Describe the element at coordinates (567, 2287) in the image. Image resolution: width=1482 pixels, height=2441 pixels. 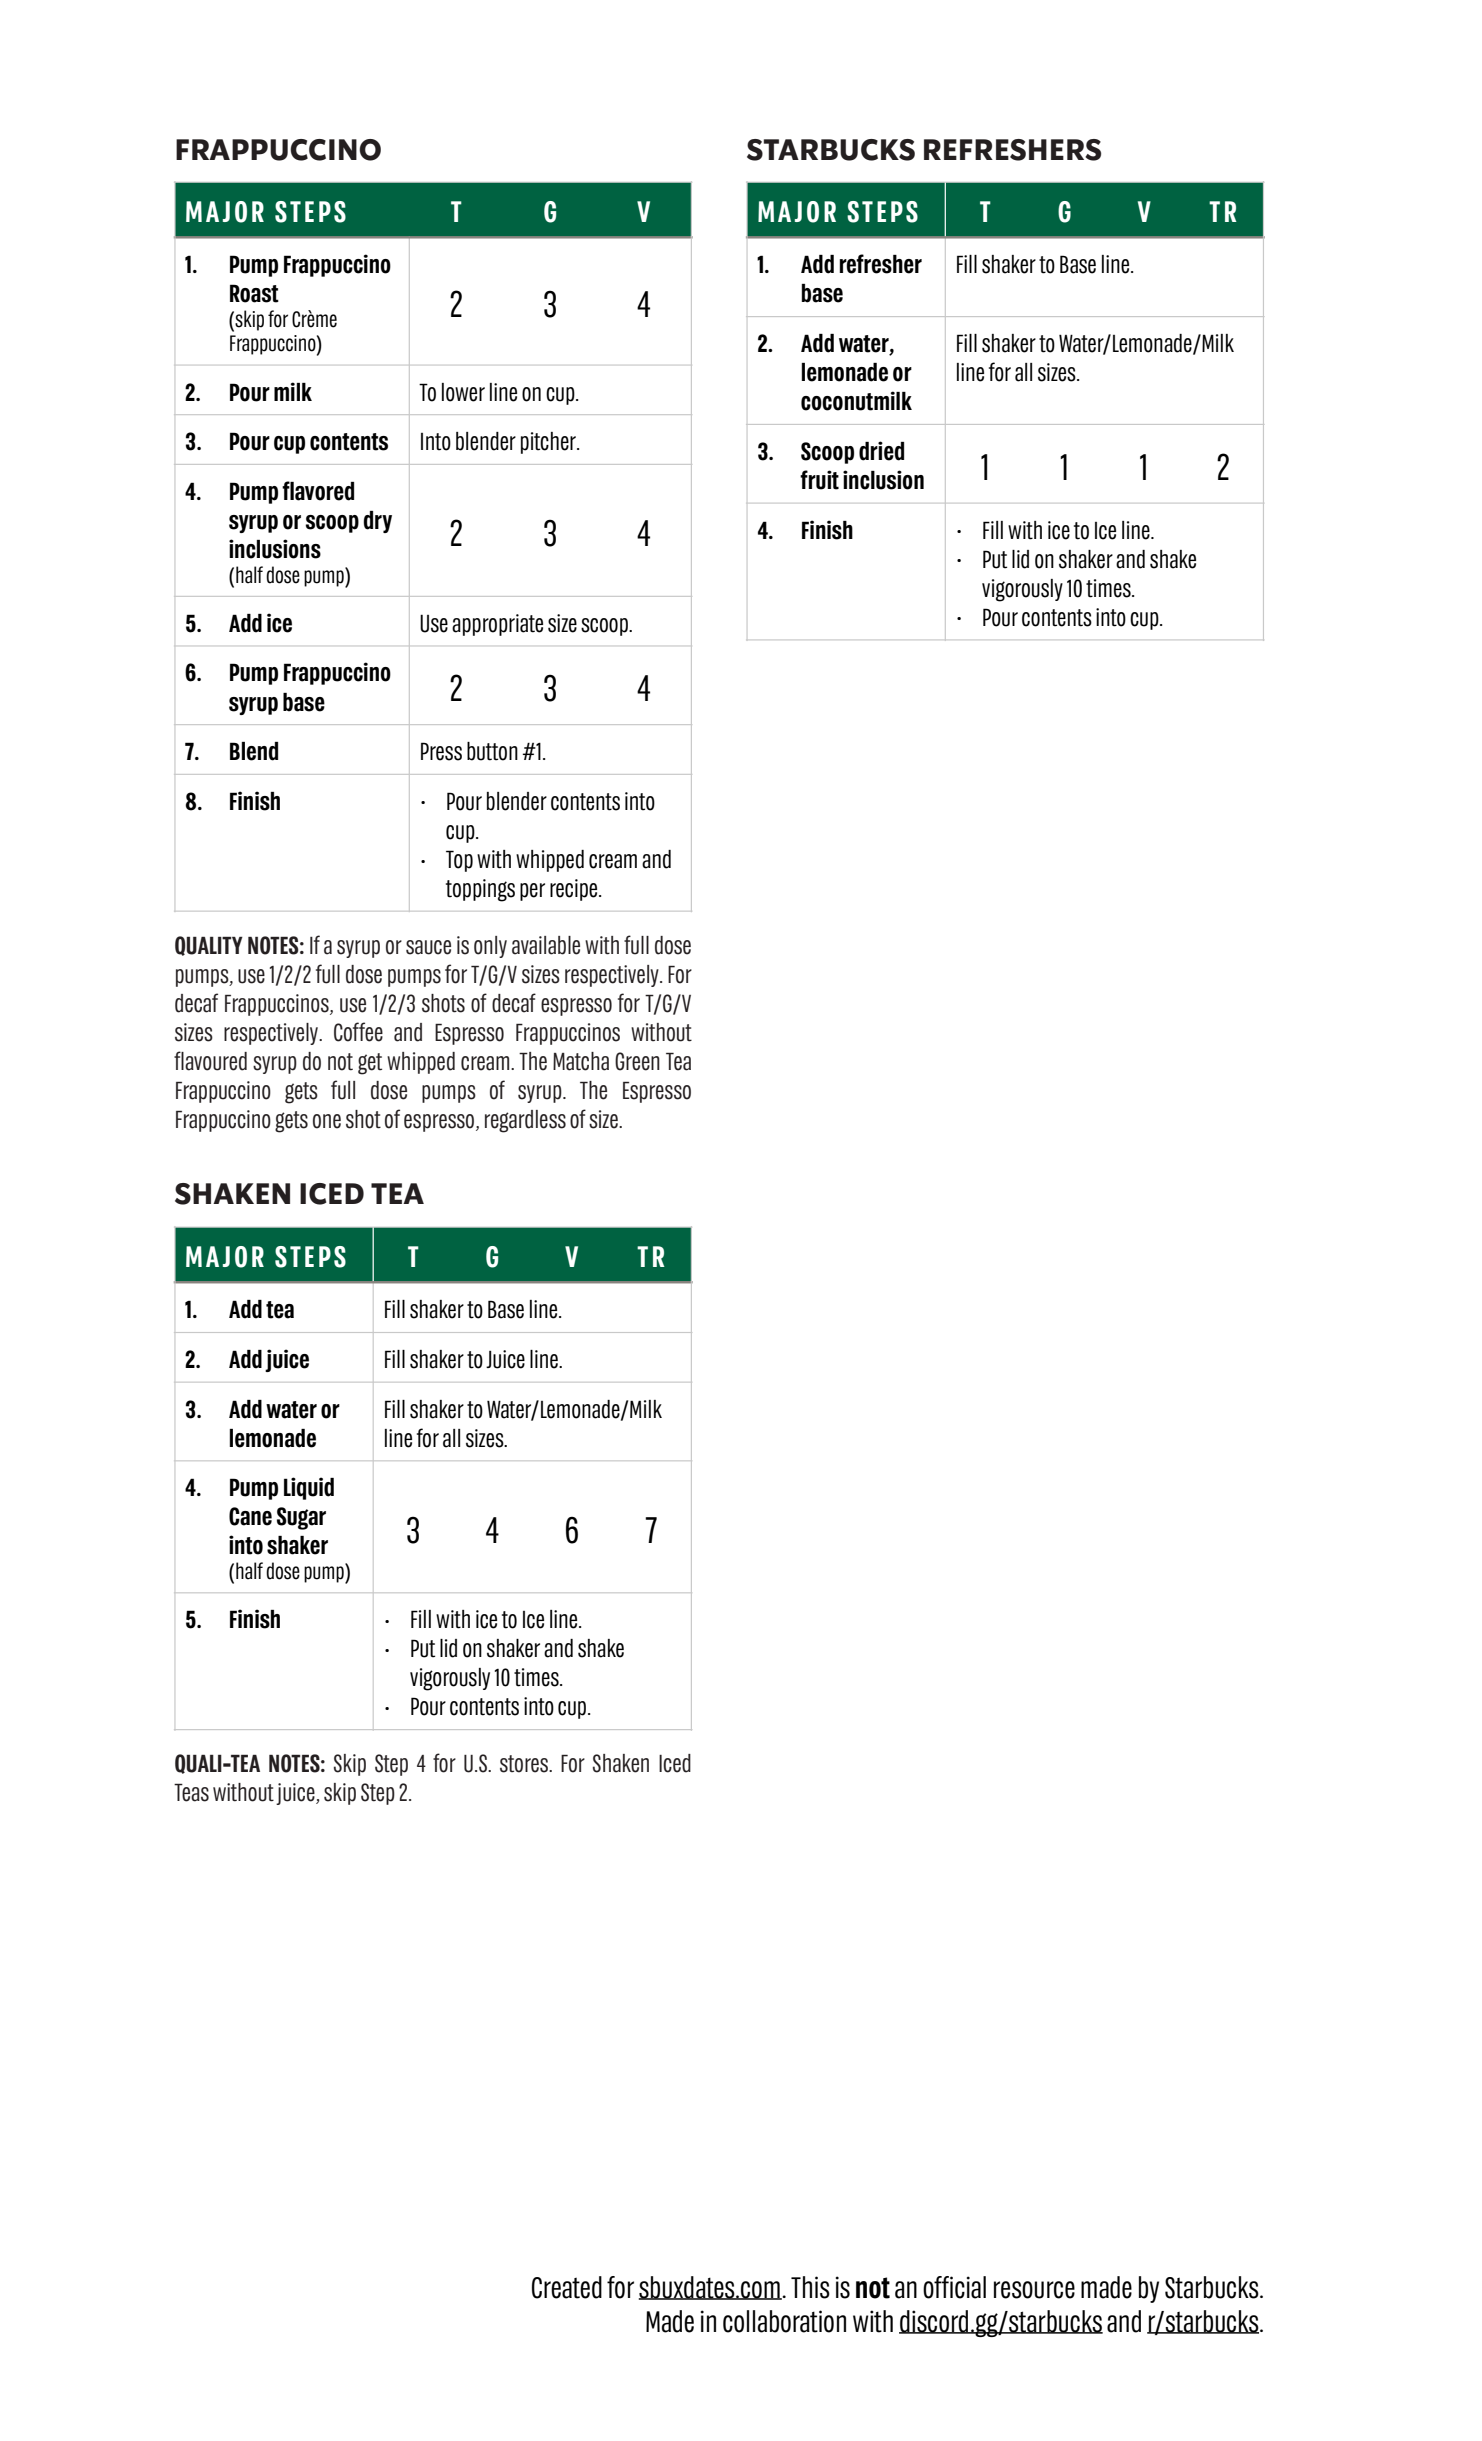
I see `Created` at that location.
